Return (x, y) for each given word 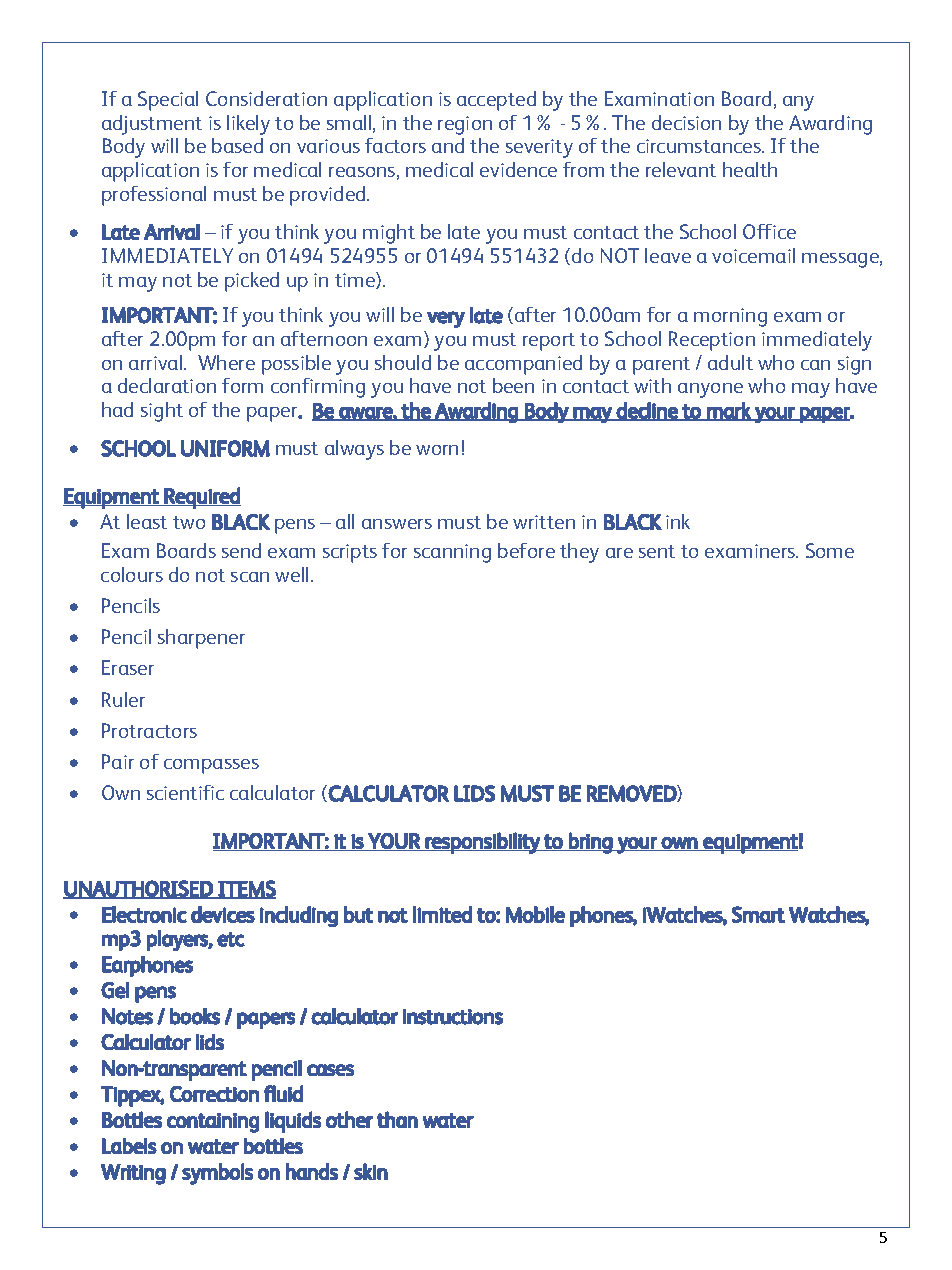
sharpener (201, 639)
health (750, 169)
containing (213, 1123)
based (237, 145)
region (465, 125)
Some (830, 550)
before (526, 550)
